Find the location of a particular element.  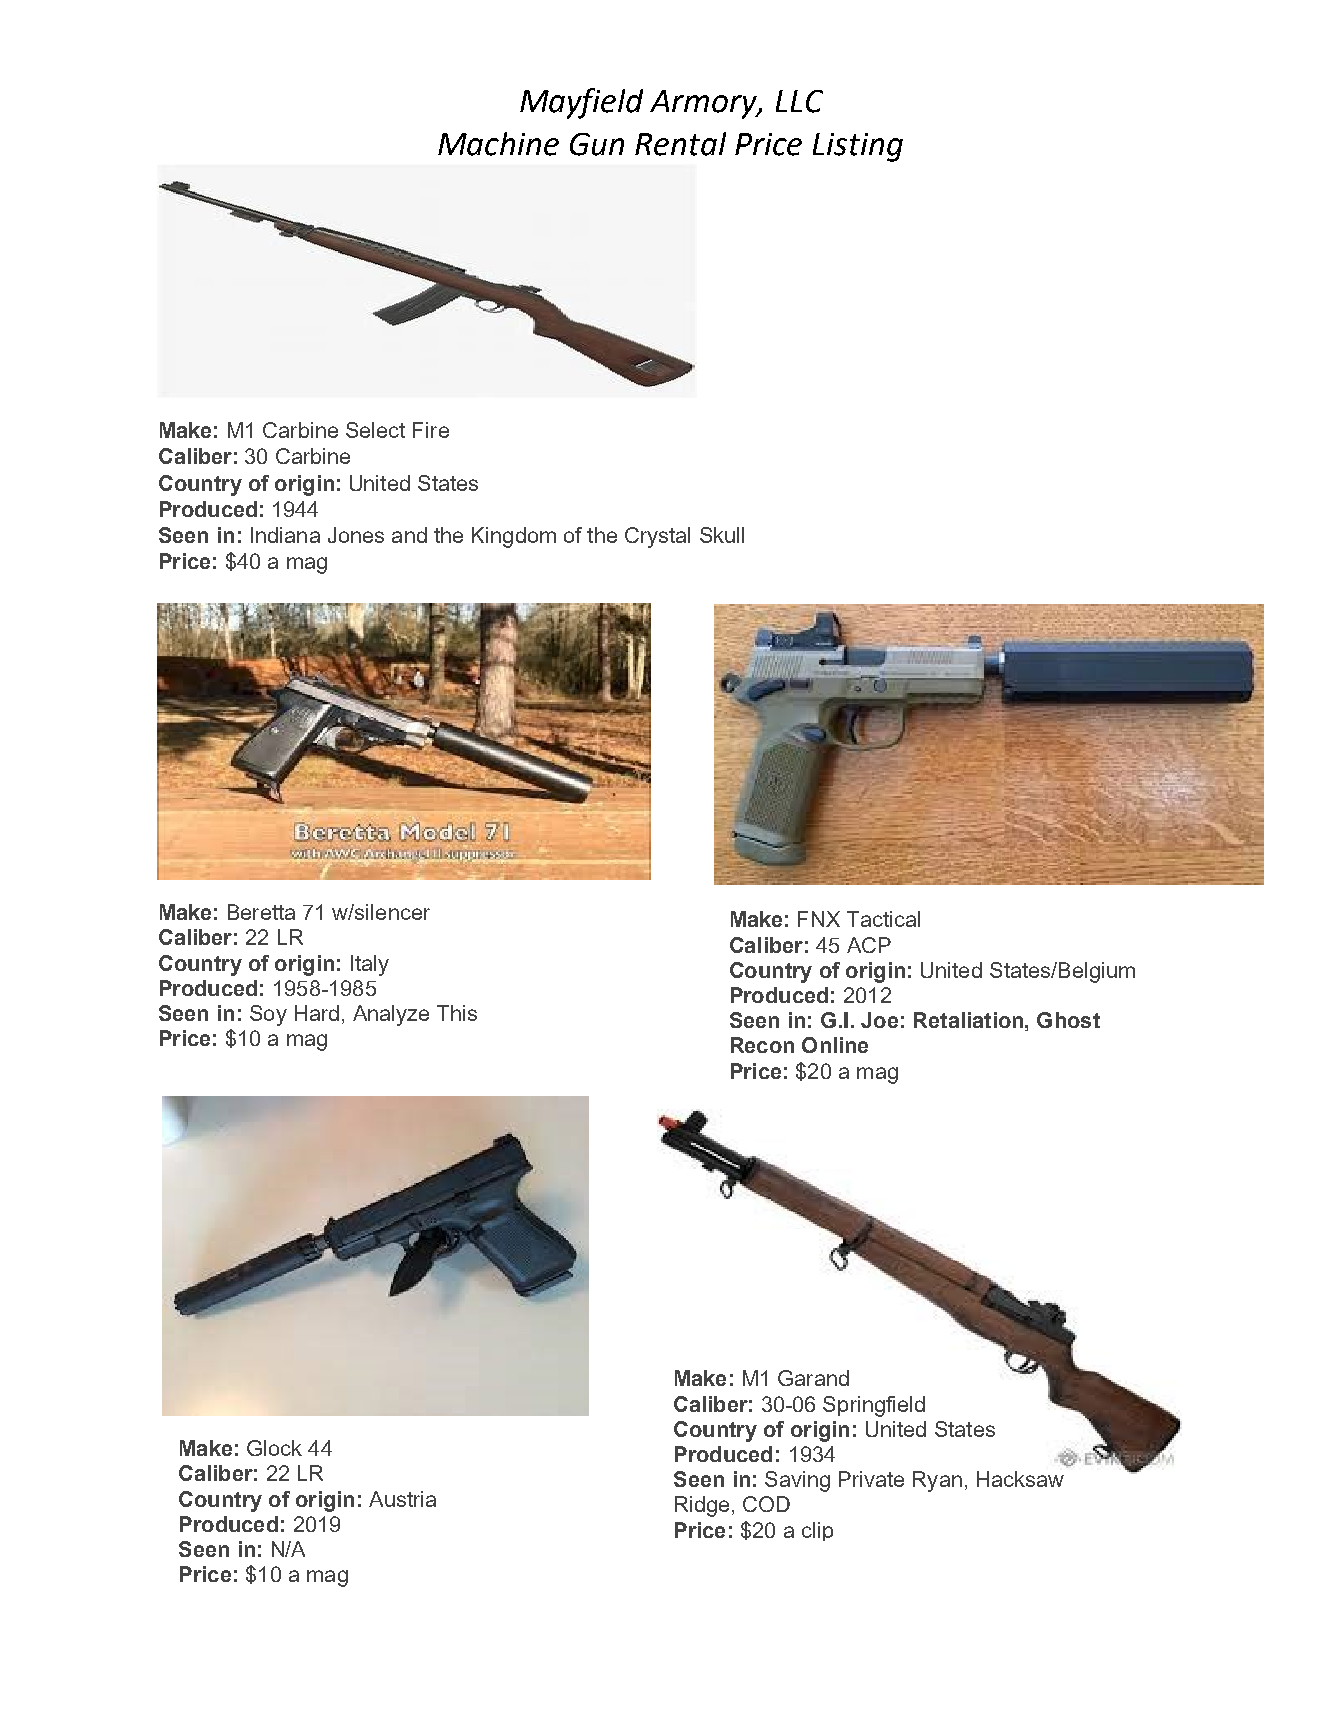

Austria is located at coordinates (402, 1499).
